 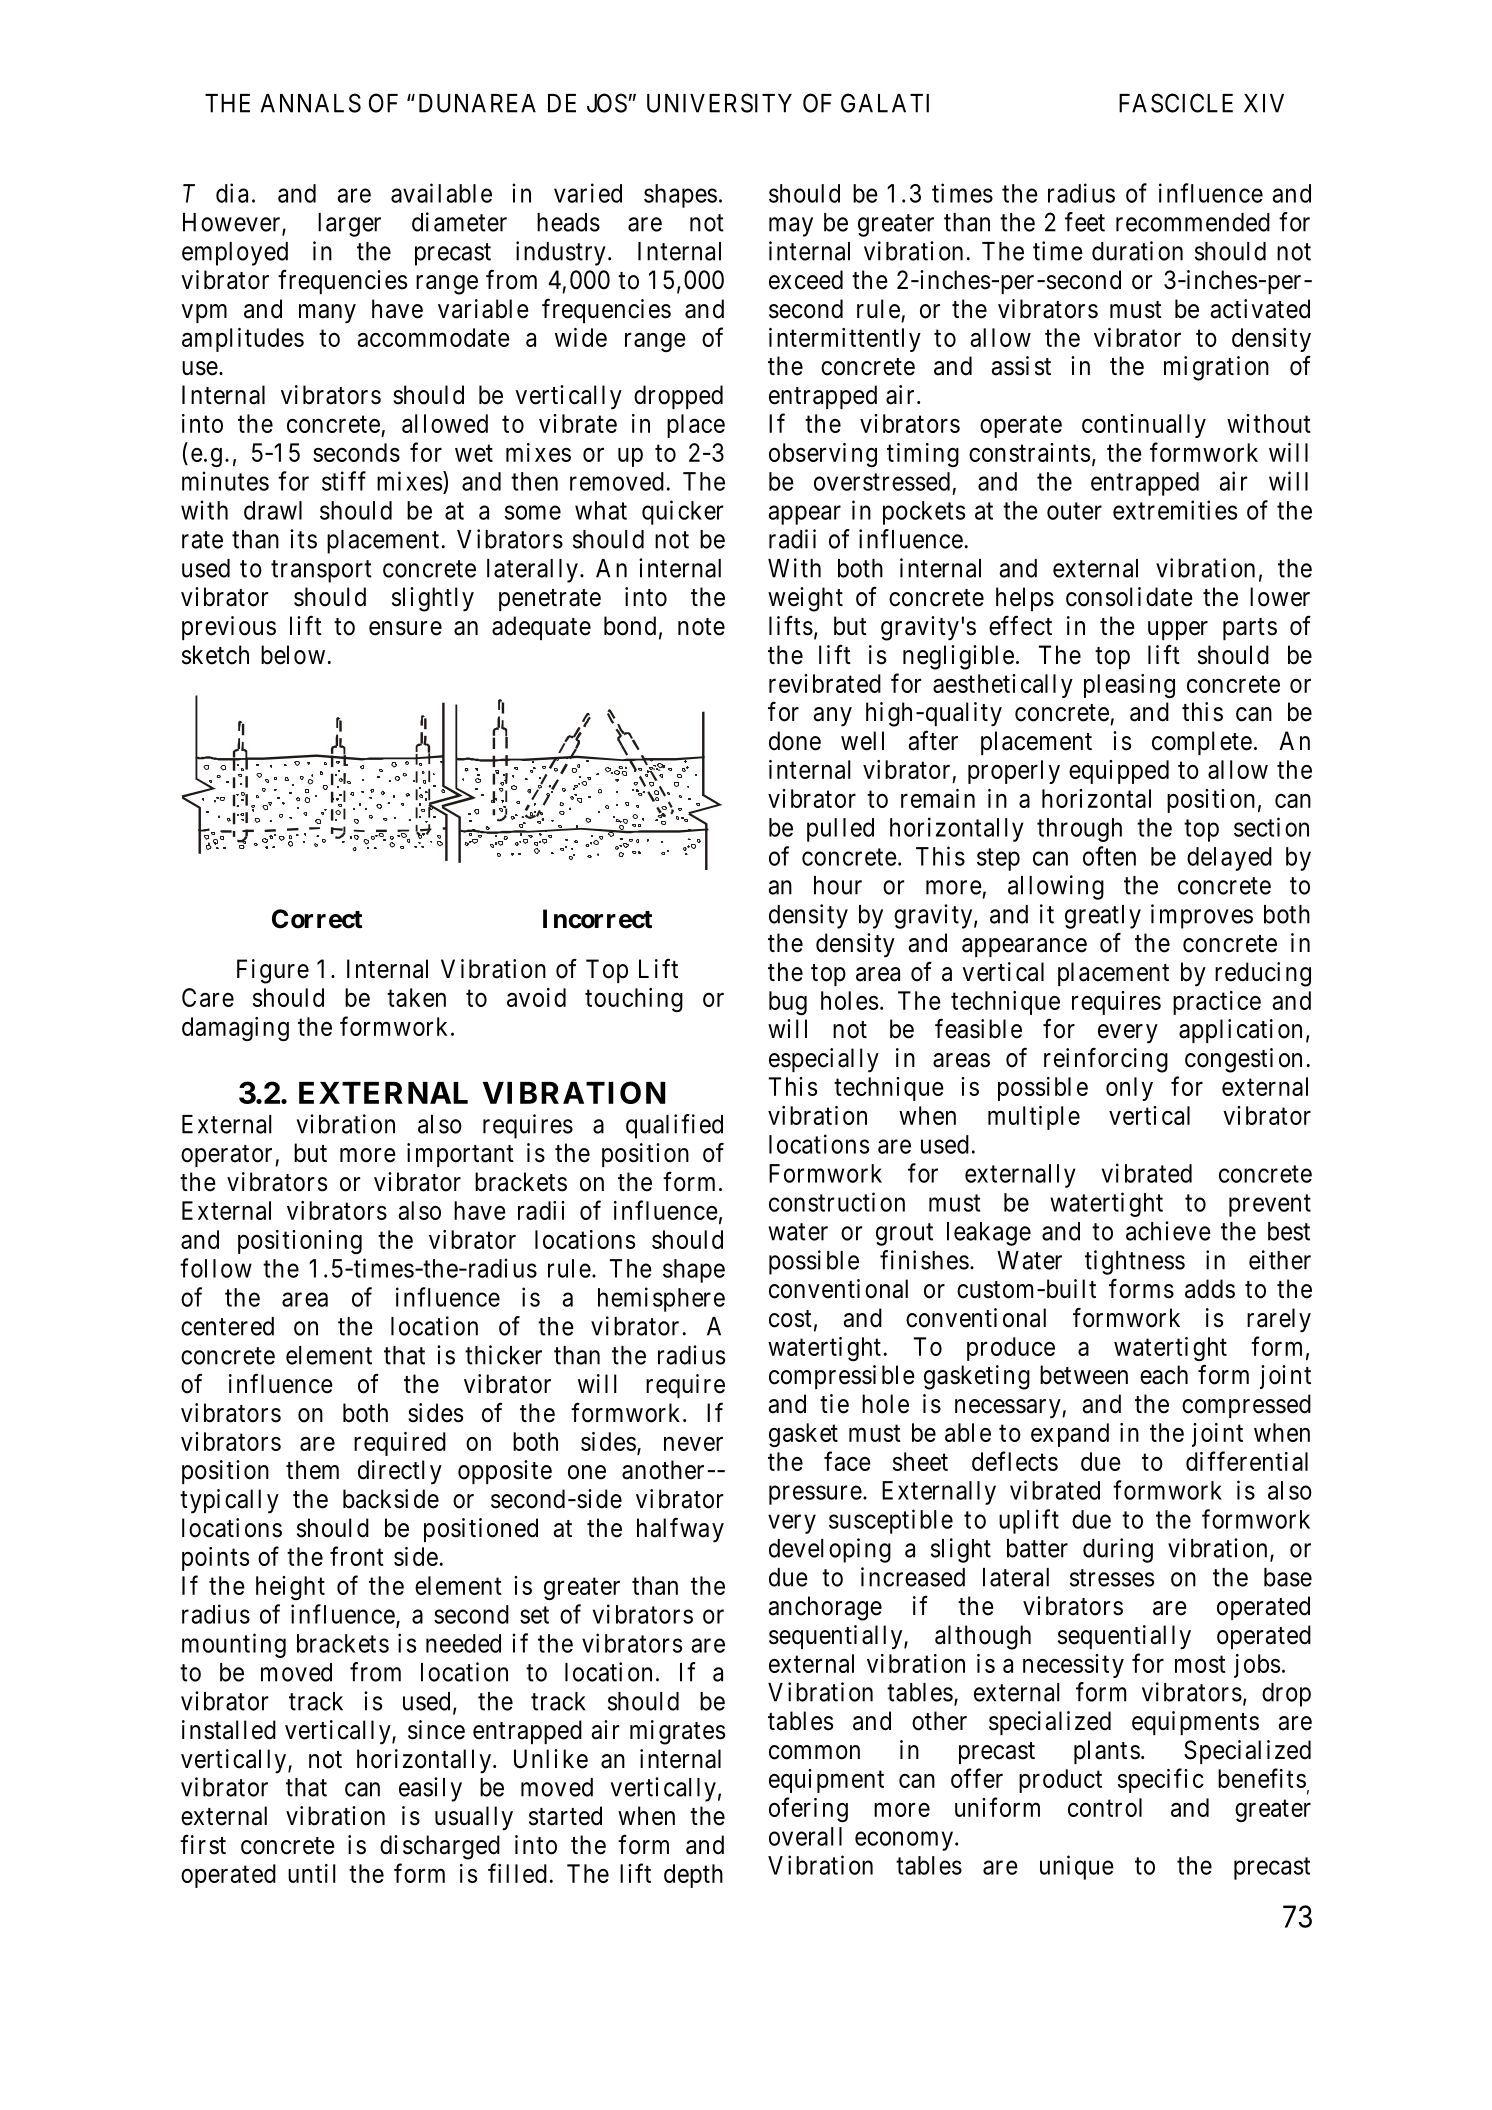 What do you see at coordinates (310, 103) in the screenshot?
I see `ANNALS` at bounding box center [310, 103].
